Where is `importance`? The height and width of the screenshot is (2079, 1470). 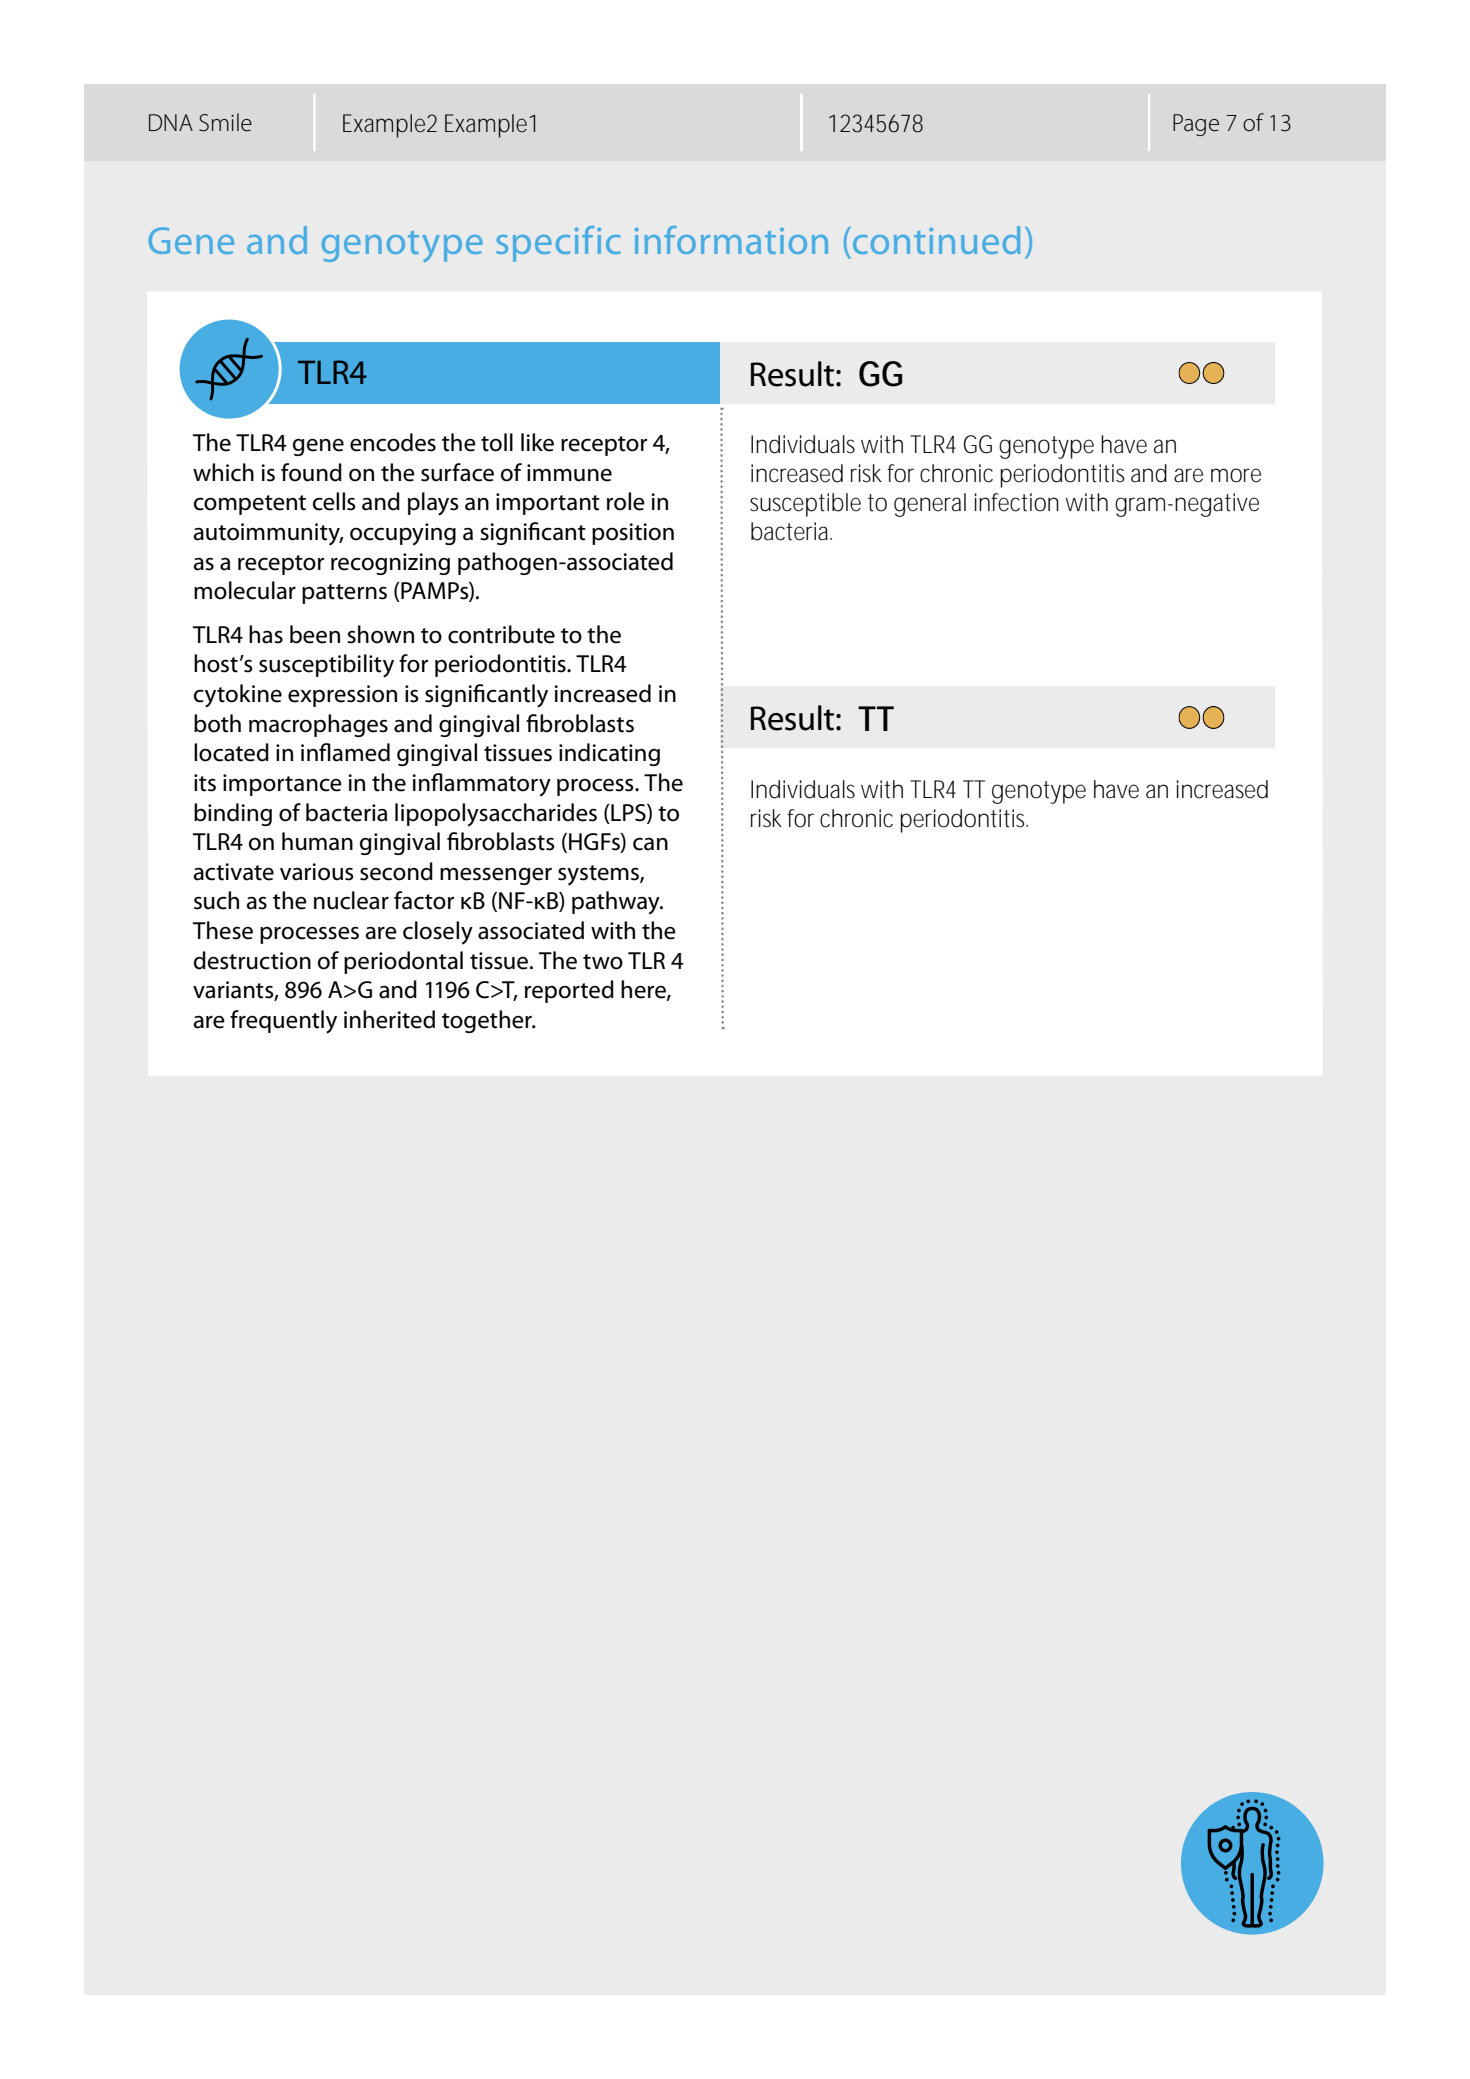
importance is located at coordinates (282, 785).
